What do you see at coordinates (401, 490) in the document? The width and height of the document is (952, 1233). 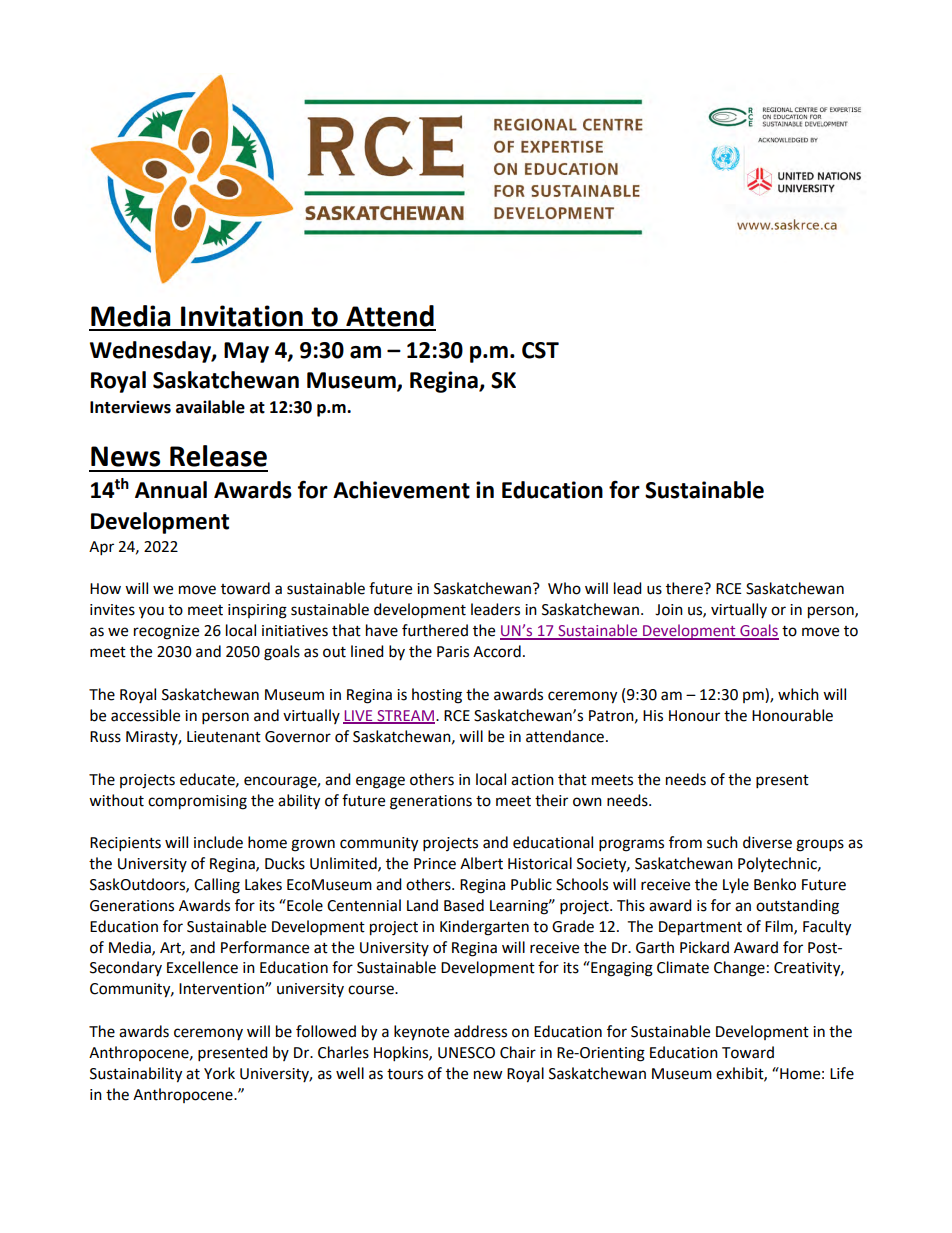 I see `Achievement` at bounding box center [401, 490].
